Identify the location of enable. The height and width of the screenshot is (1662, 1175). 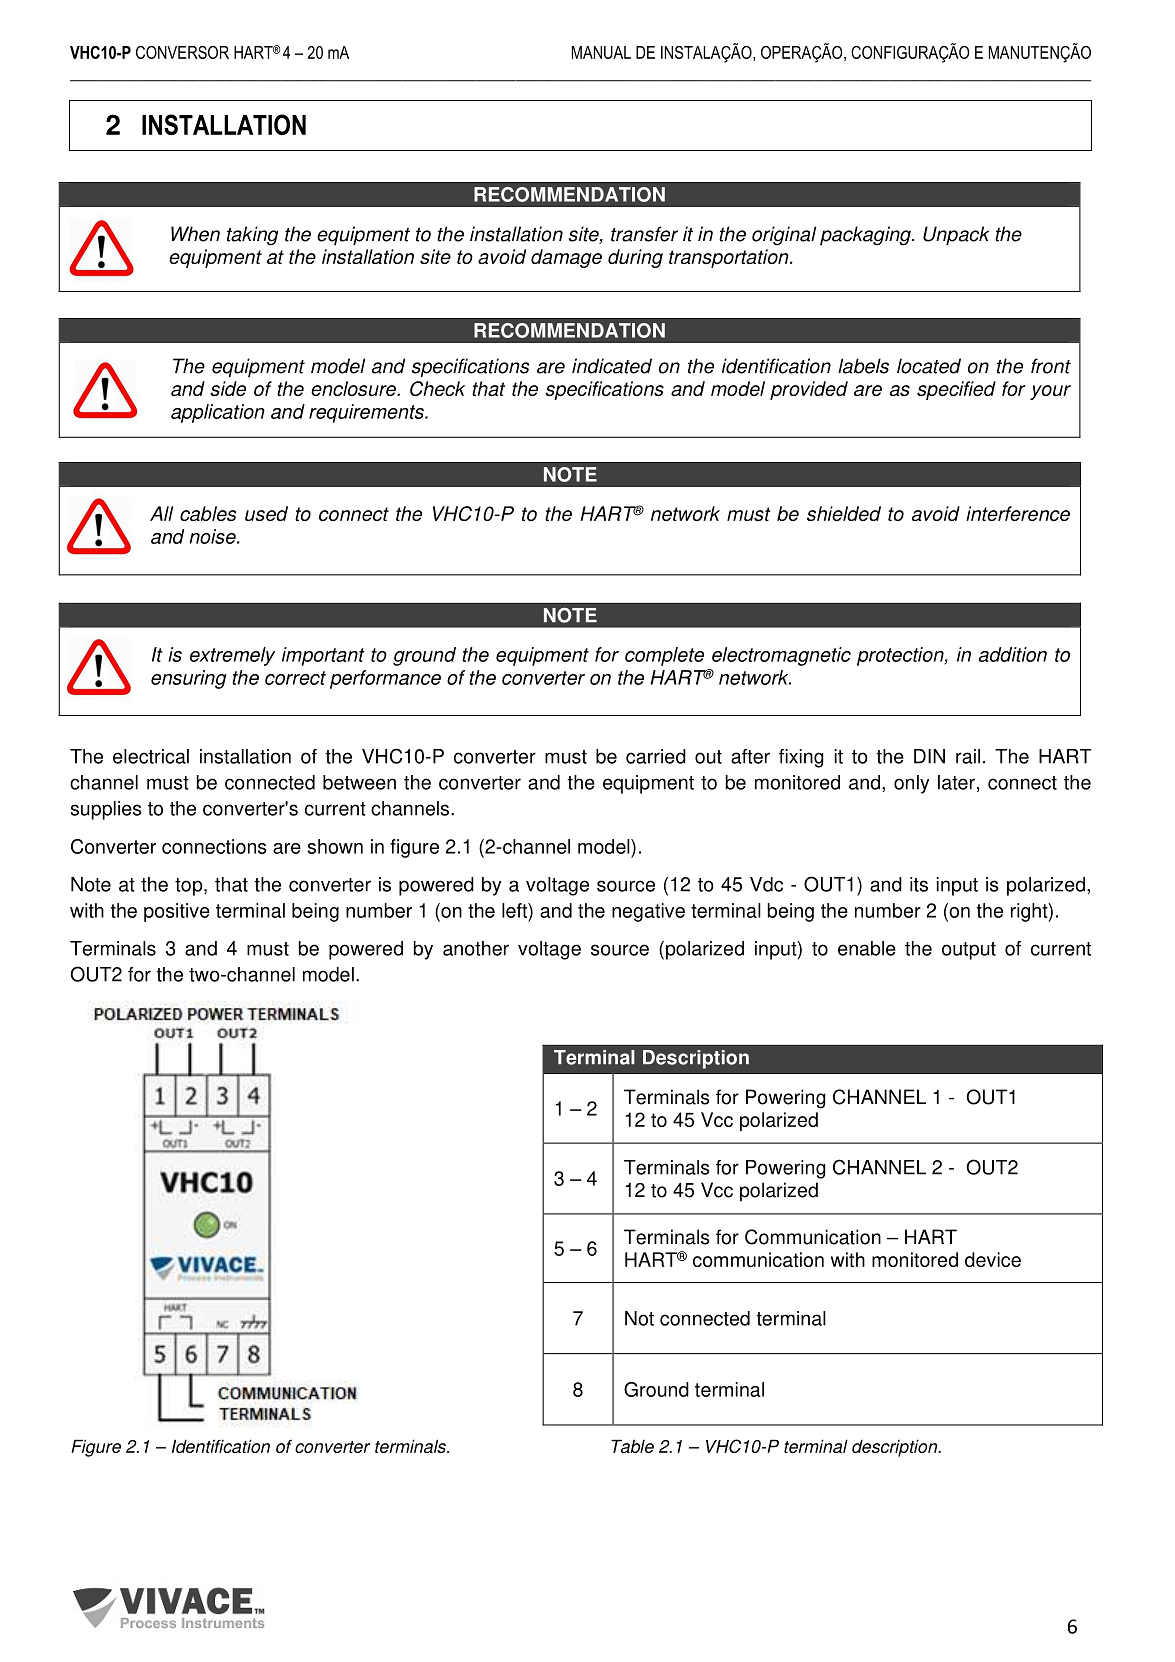
(867, 948).
